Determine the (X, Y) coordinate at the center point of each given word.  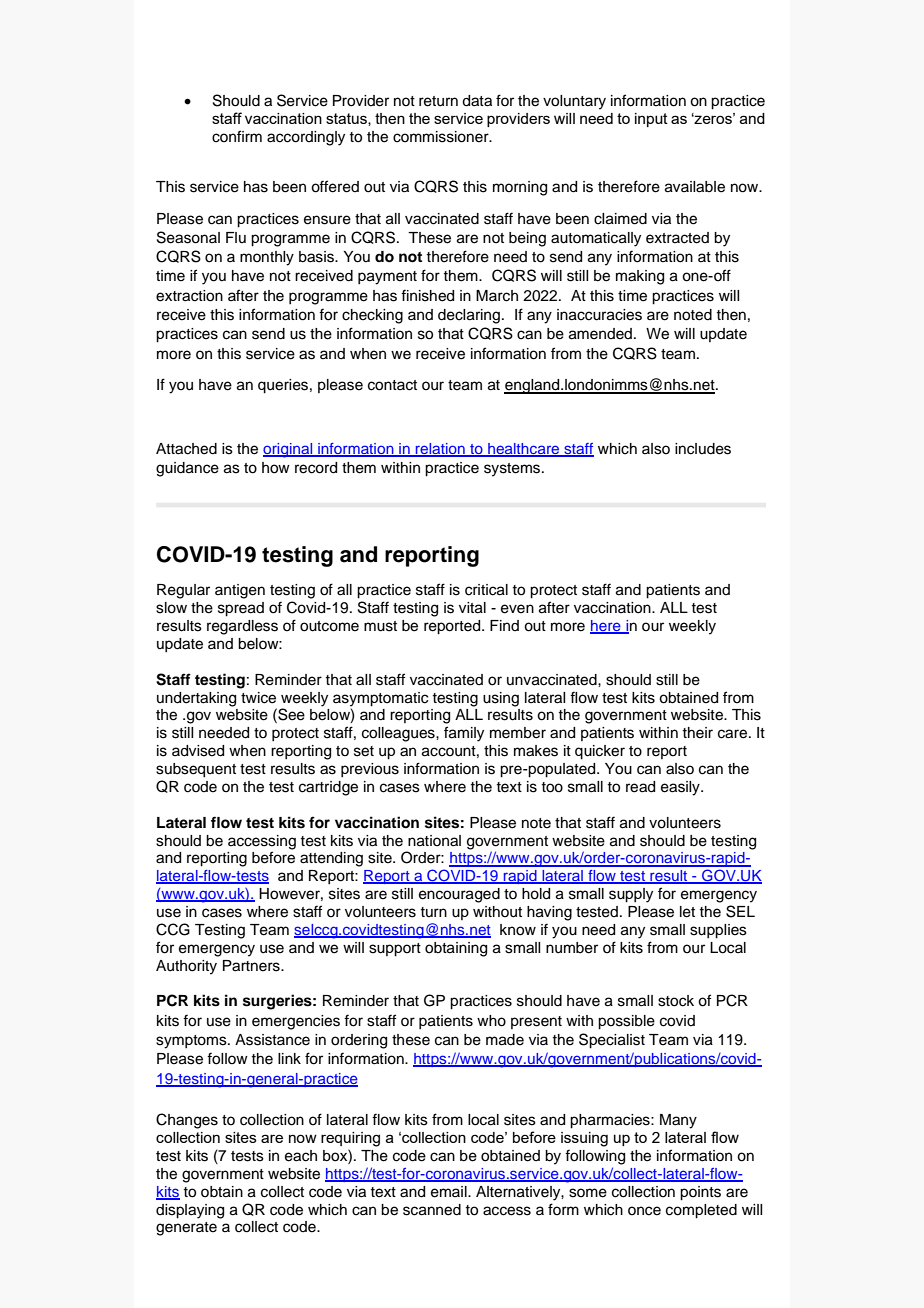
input (651, 120)
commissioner (442, 137)
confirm (237, 136)
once (644, 1211)
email (450, 1192)
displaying (190, 1211)
